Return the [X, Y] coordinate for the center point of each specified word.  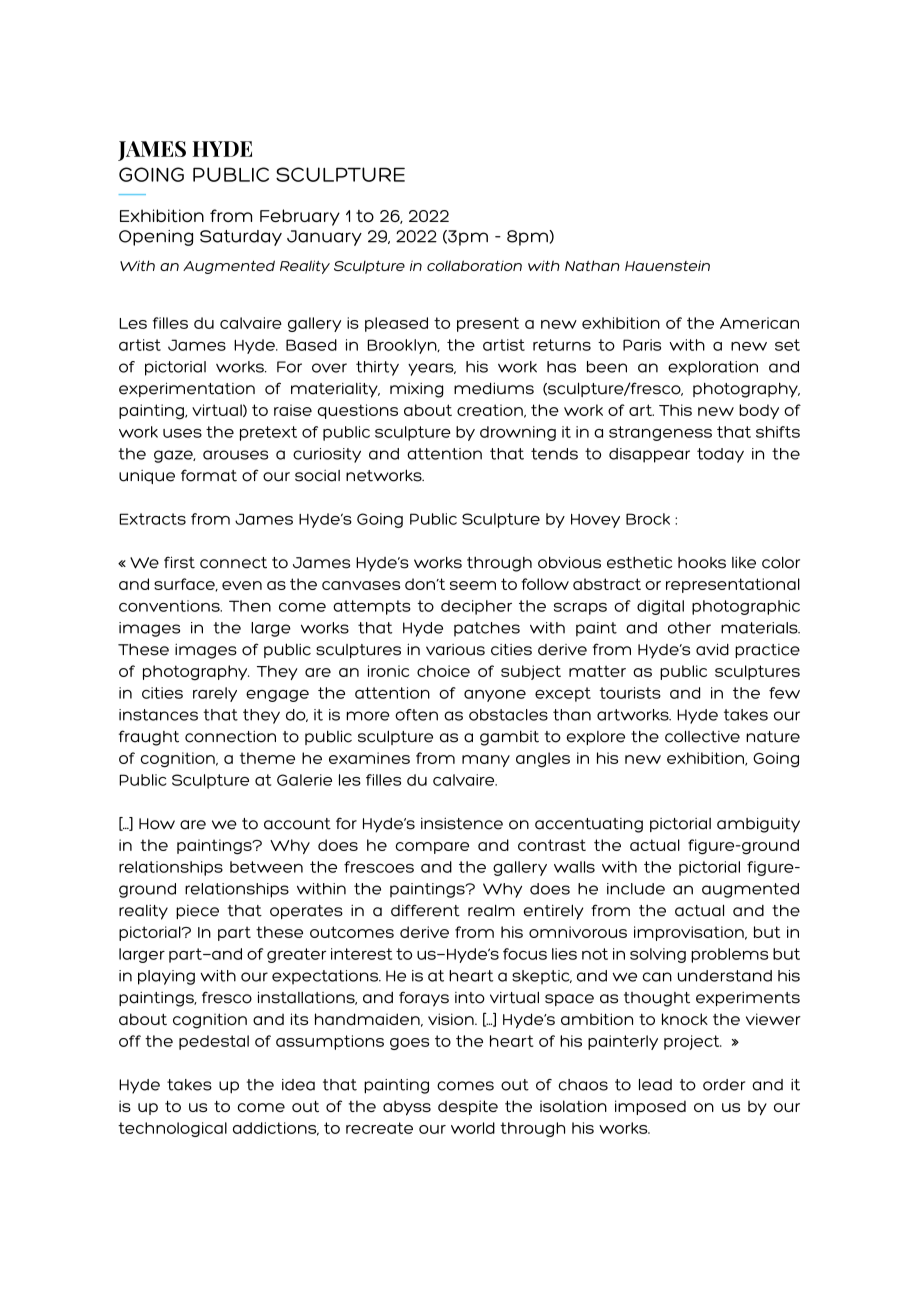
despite [468, 1107]
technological [172, 1129]
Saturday [241, 238]
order [724, 1085]
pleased [396, 324]
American [759, 323]
